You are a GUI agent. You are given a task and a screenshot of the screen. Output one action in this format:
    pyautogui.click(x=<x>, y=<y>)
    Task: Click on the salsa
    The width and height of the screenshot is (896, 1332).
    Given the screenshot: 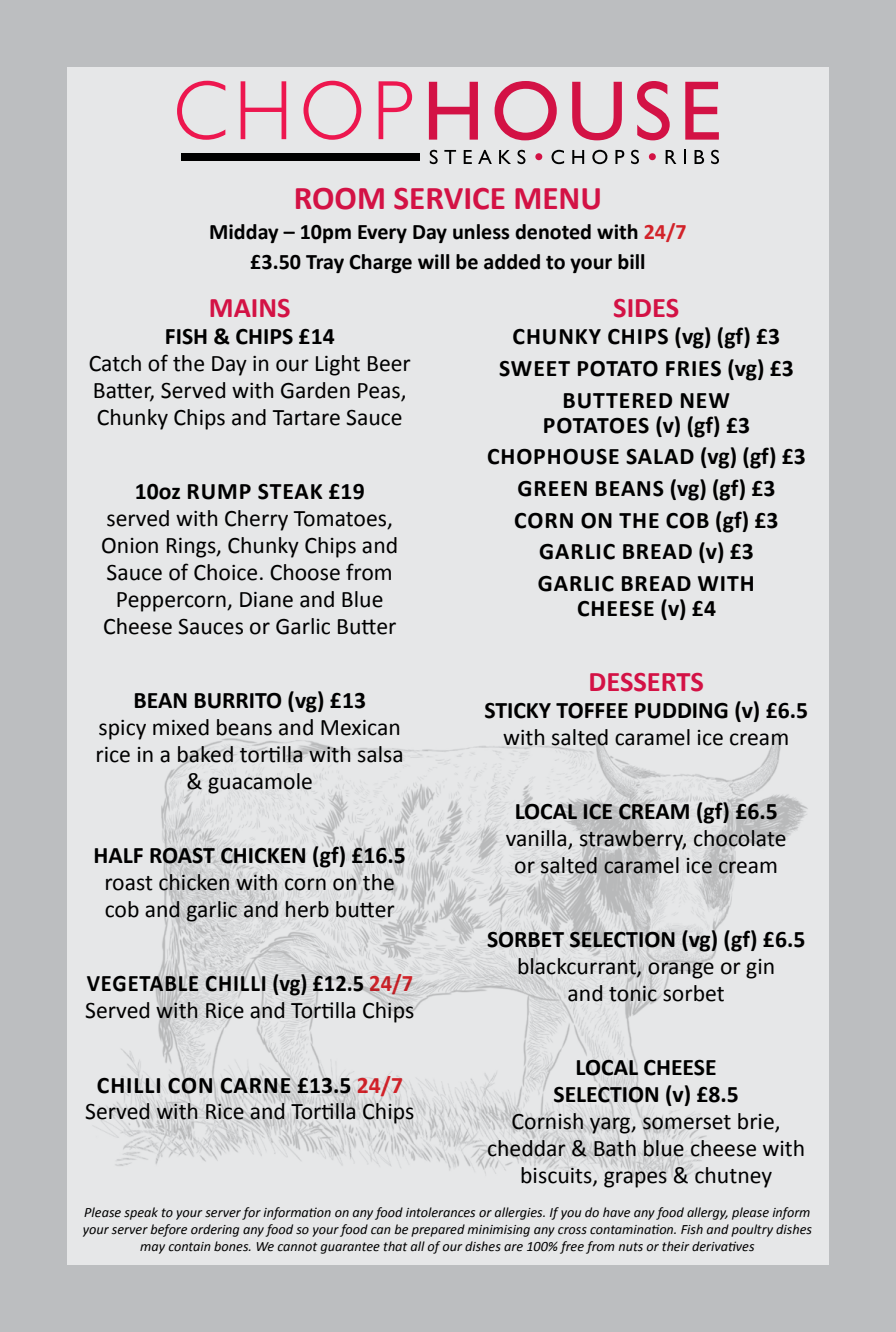 What is the action you would take?
    pyautogui.click(x=380, y=754)
